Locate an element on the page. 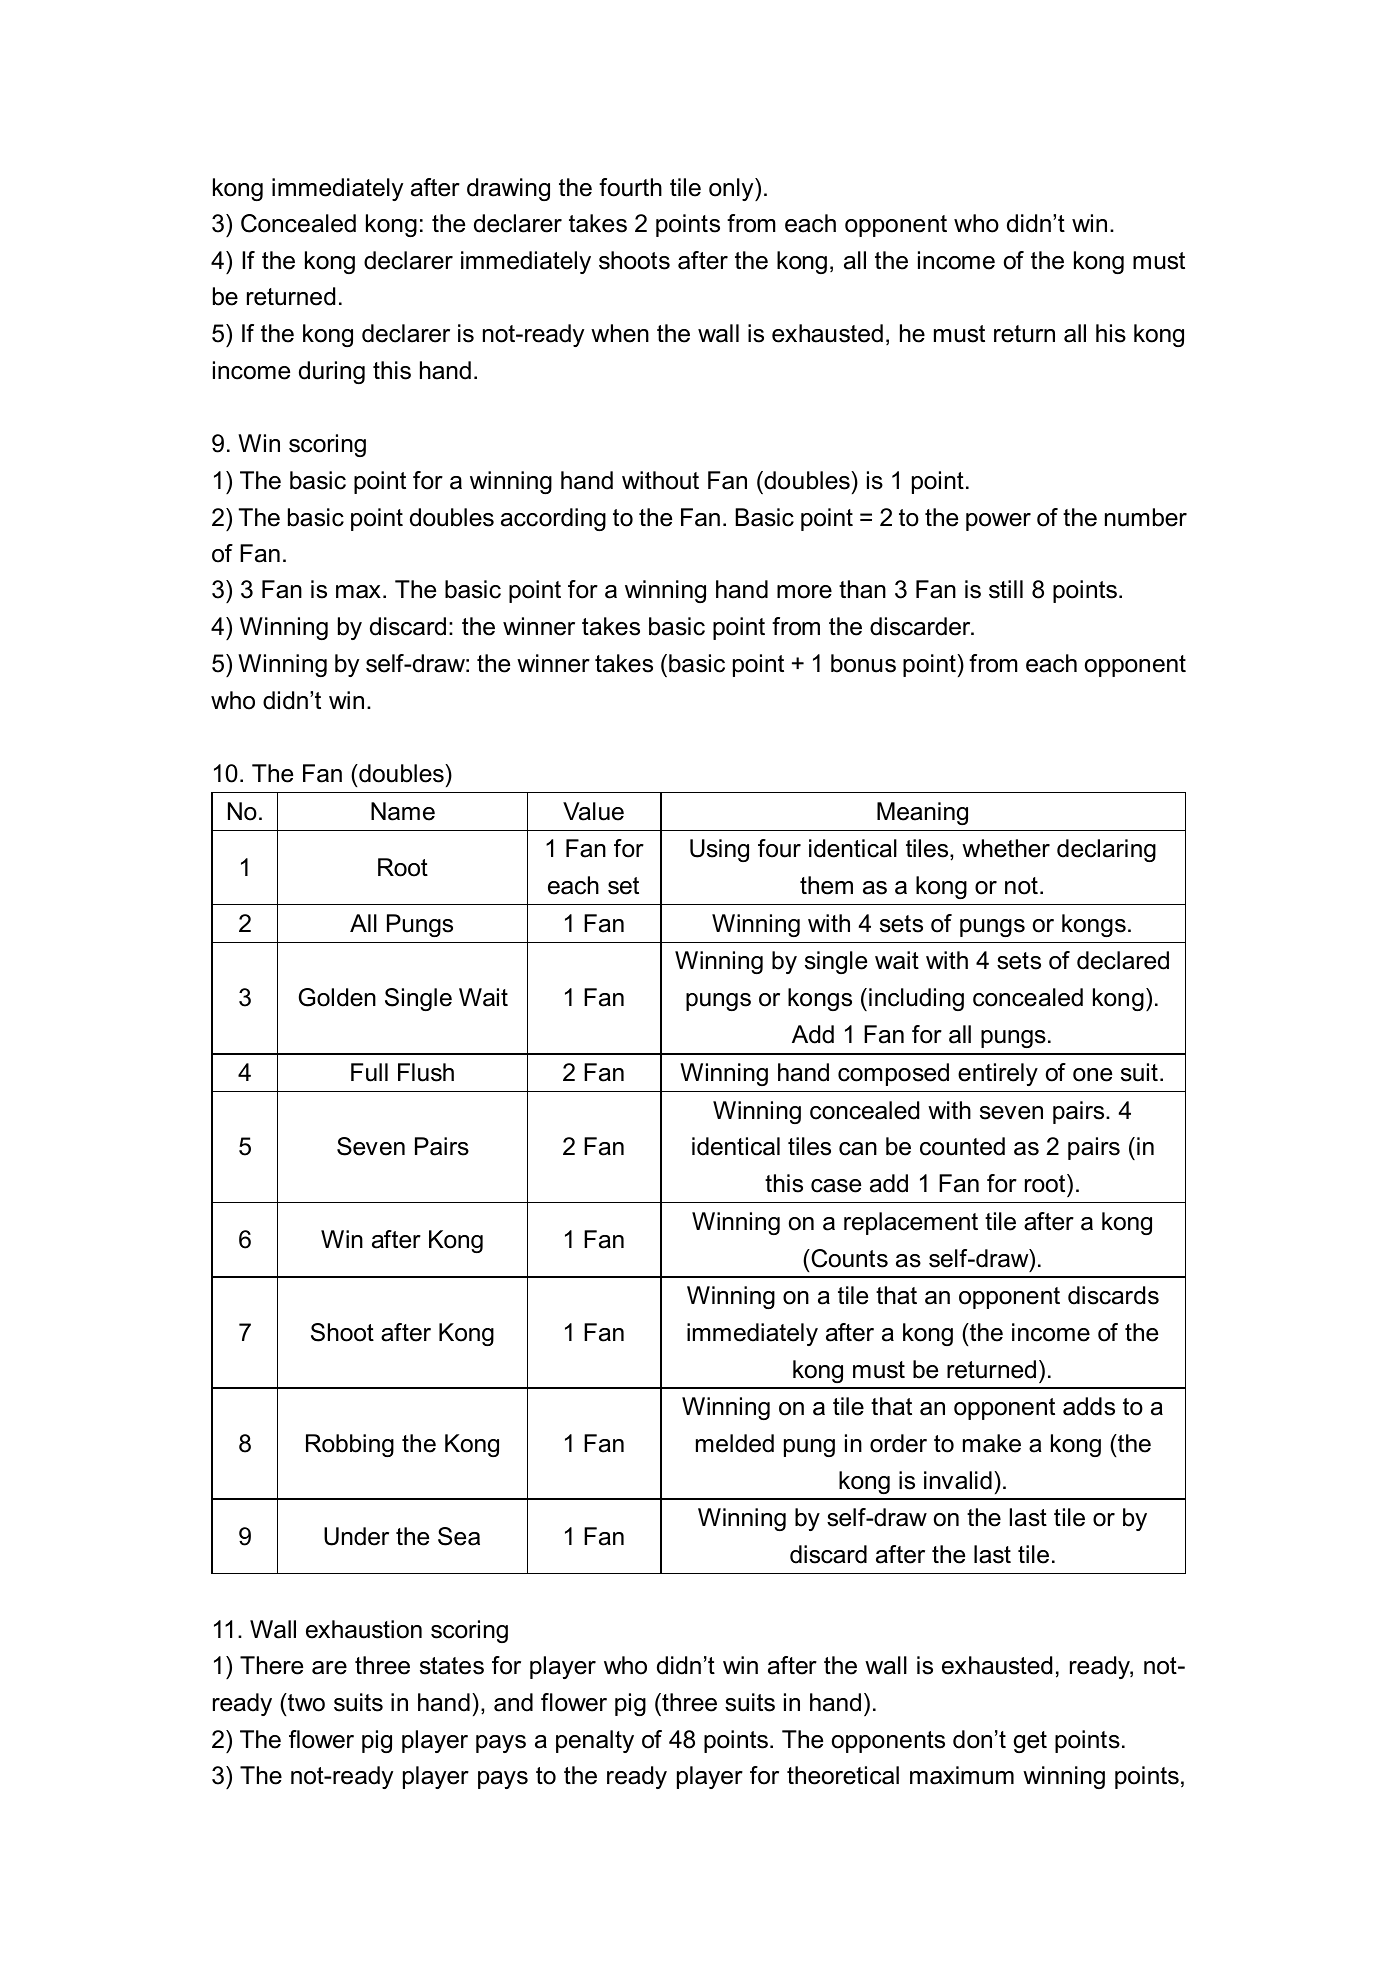 This document has width=1397, height=1977. only is located at coordinates (732, 189).
